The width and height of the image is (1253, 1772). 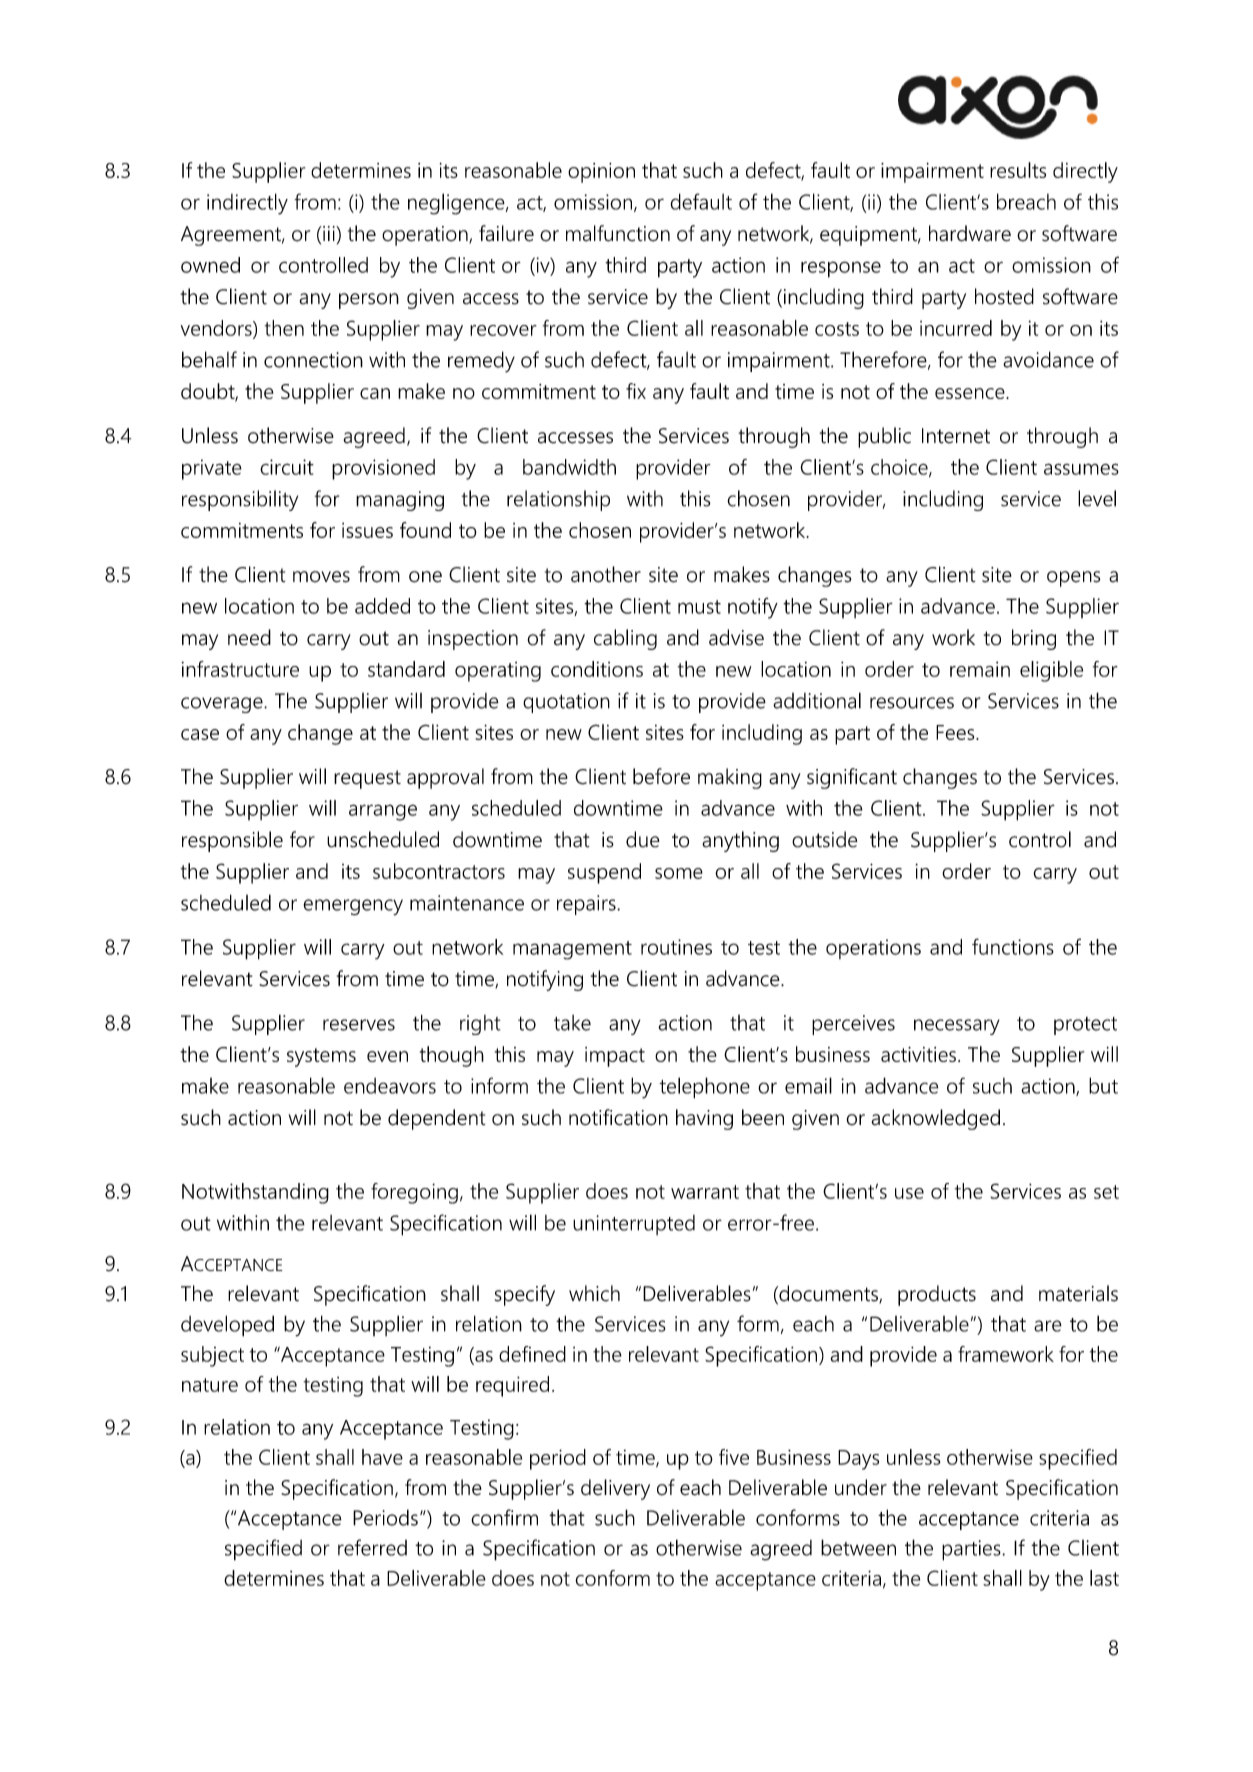 I want to click on uninterrupted, so click(x=634, y=1225).
